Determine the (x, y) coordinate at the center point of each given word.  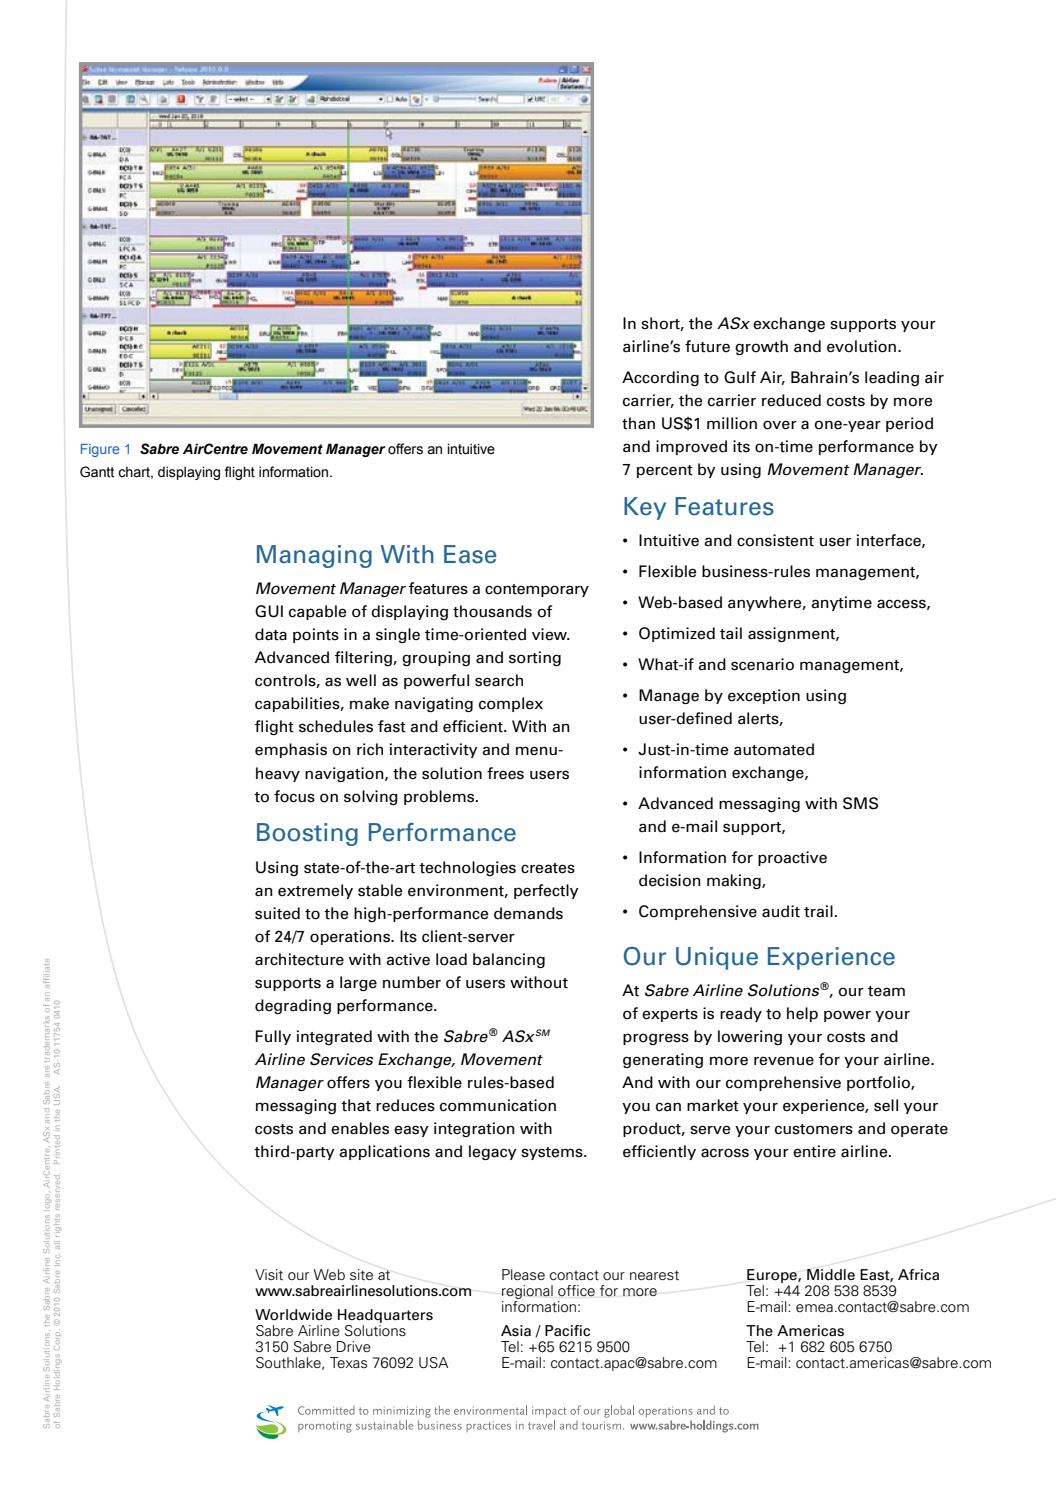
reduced (791, 400)
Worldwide (293, 1315)
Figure (100, 450)
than (638, 423)
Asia (516, 1331)
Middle (831, 1275)
